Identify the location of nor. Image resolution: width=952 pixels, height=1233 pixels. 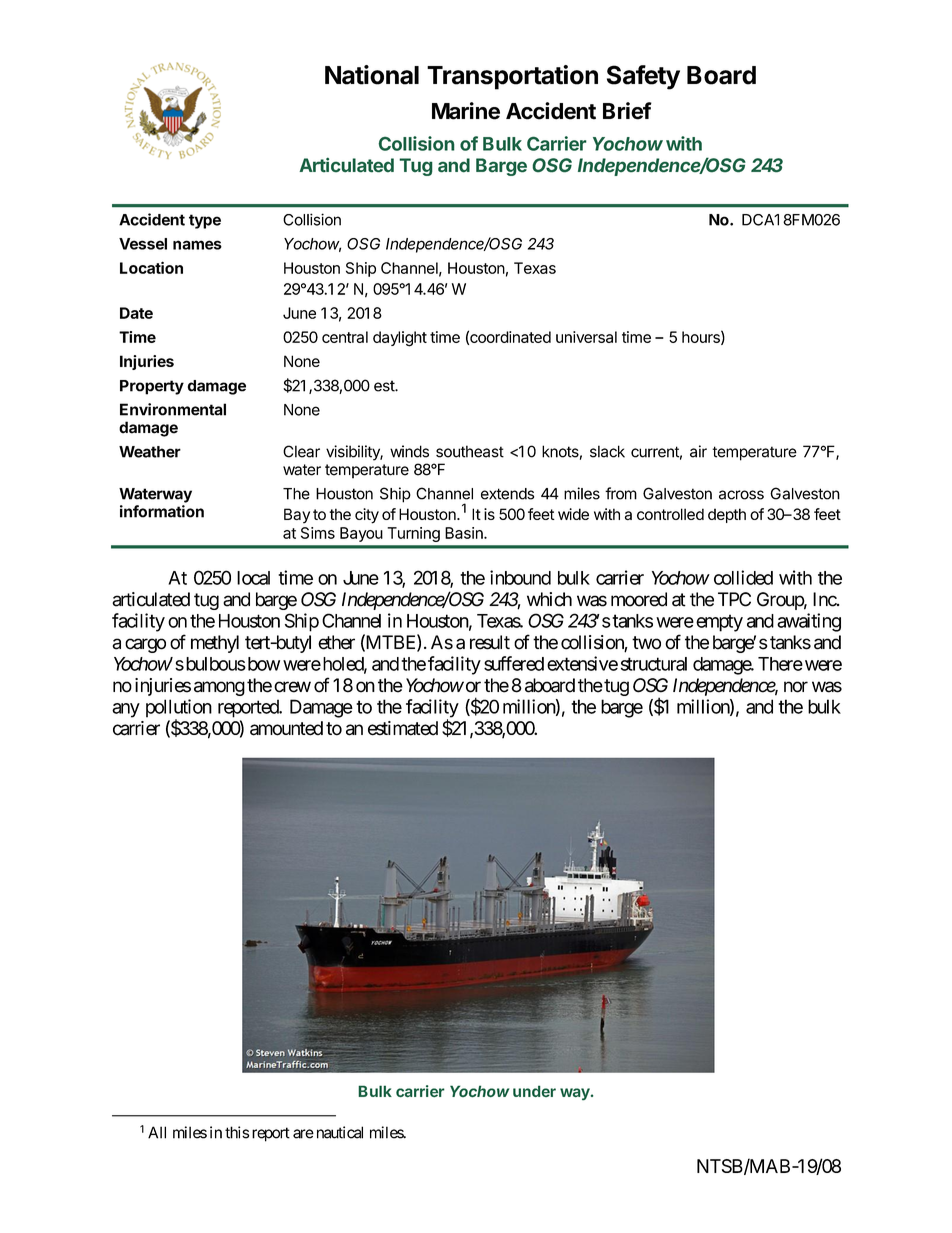
(796, 687).
